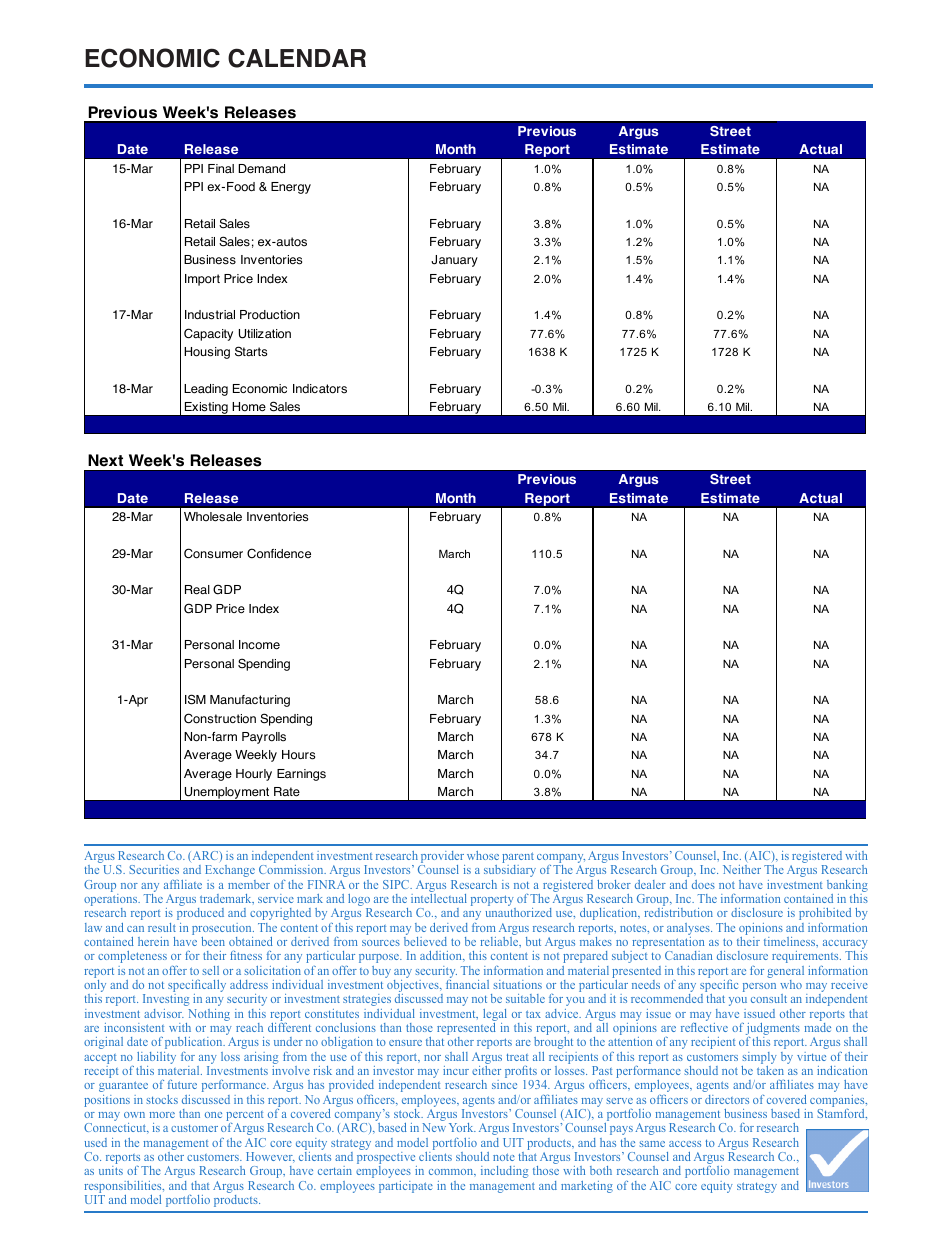 The height and width of the page is (1233, 952). What do you see at coordinates (291, 188) in the page?
I see `Energy` at bounding box center [291, 188].
